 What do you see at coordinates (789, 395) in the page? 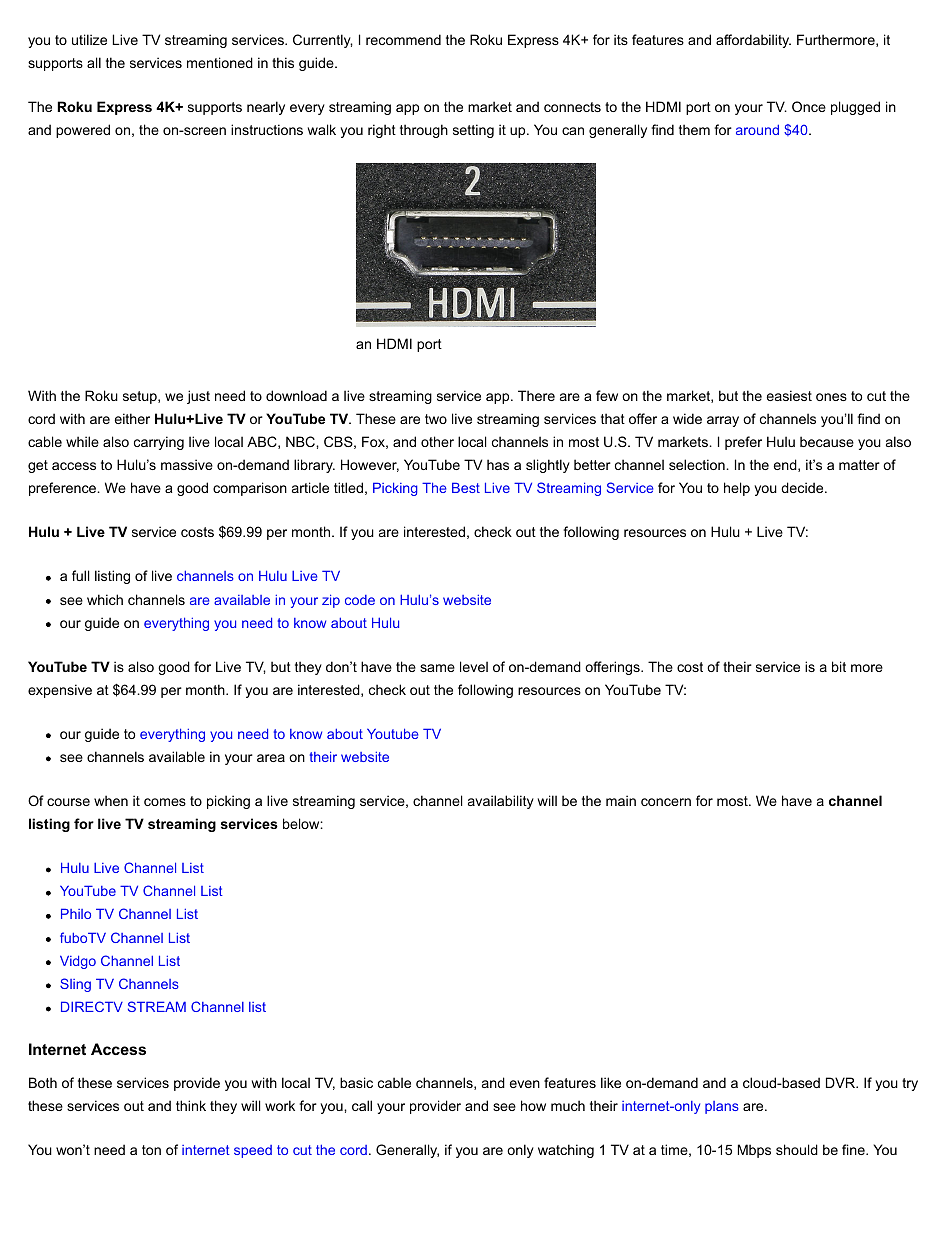
I see `easiest` at bounding box center [789, 395].
